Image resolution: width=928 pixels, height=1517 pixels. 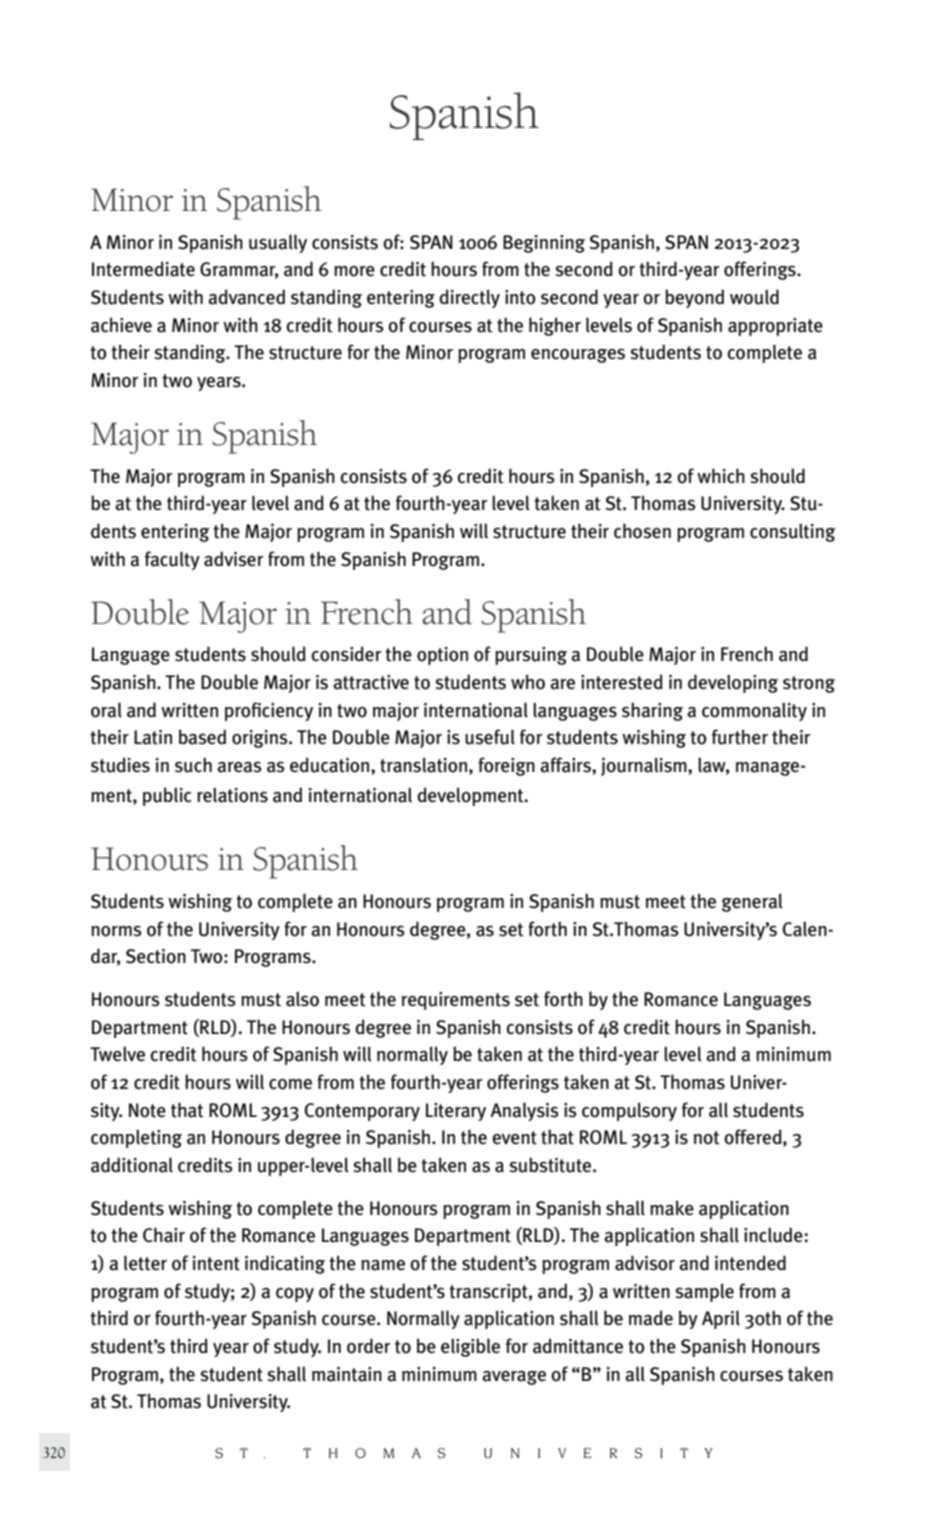 What do you see at coordinates (740, 737) in the image?
I see `further` at bounding box center [740, 737].
